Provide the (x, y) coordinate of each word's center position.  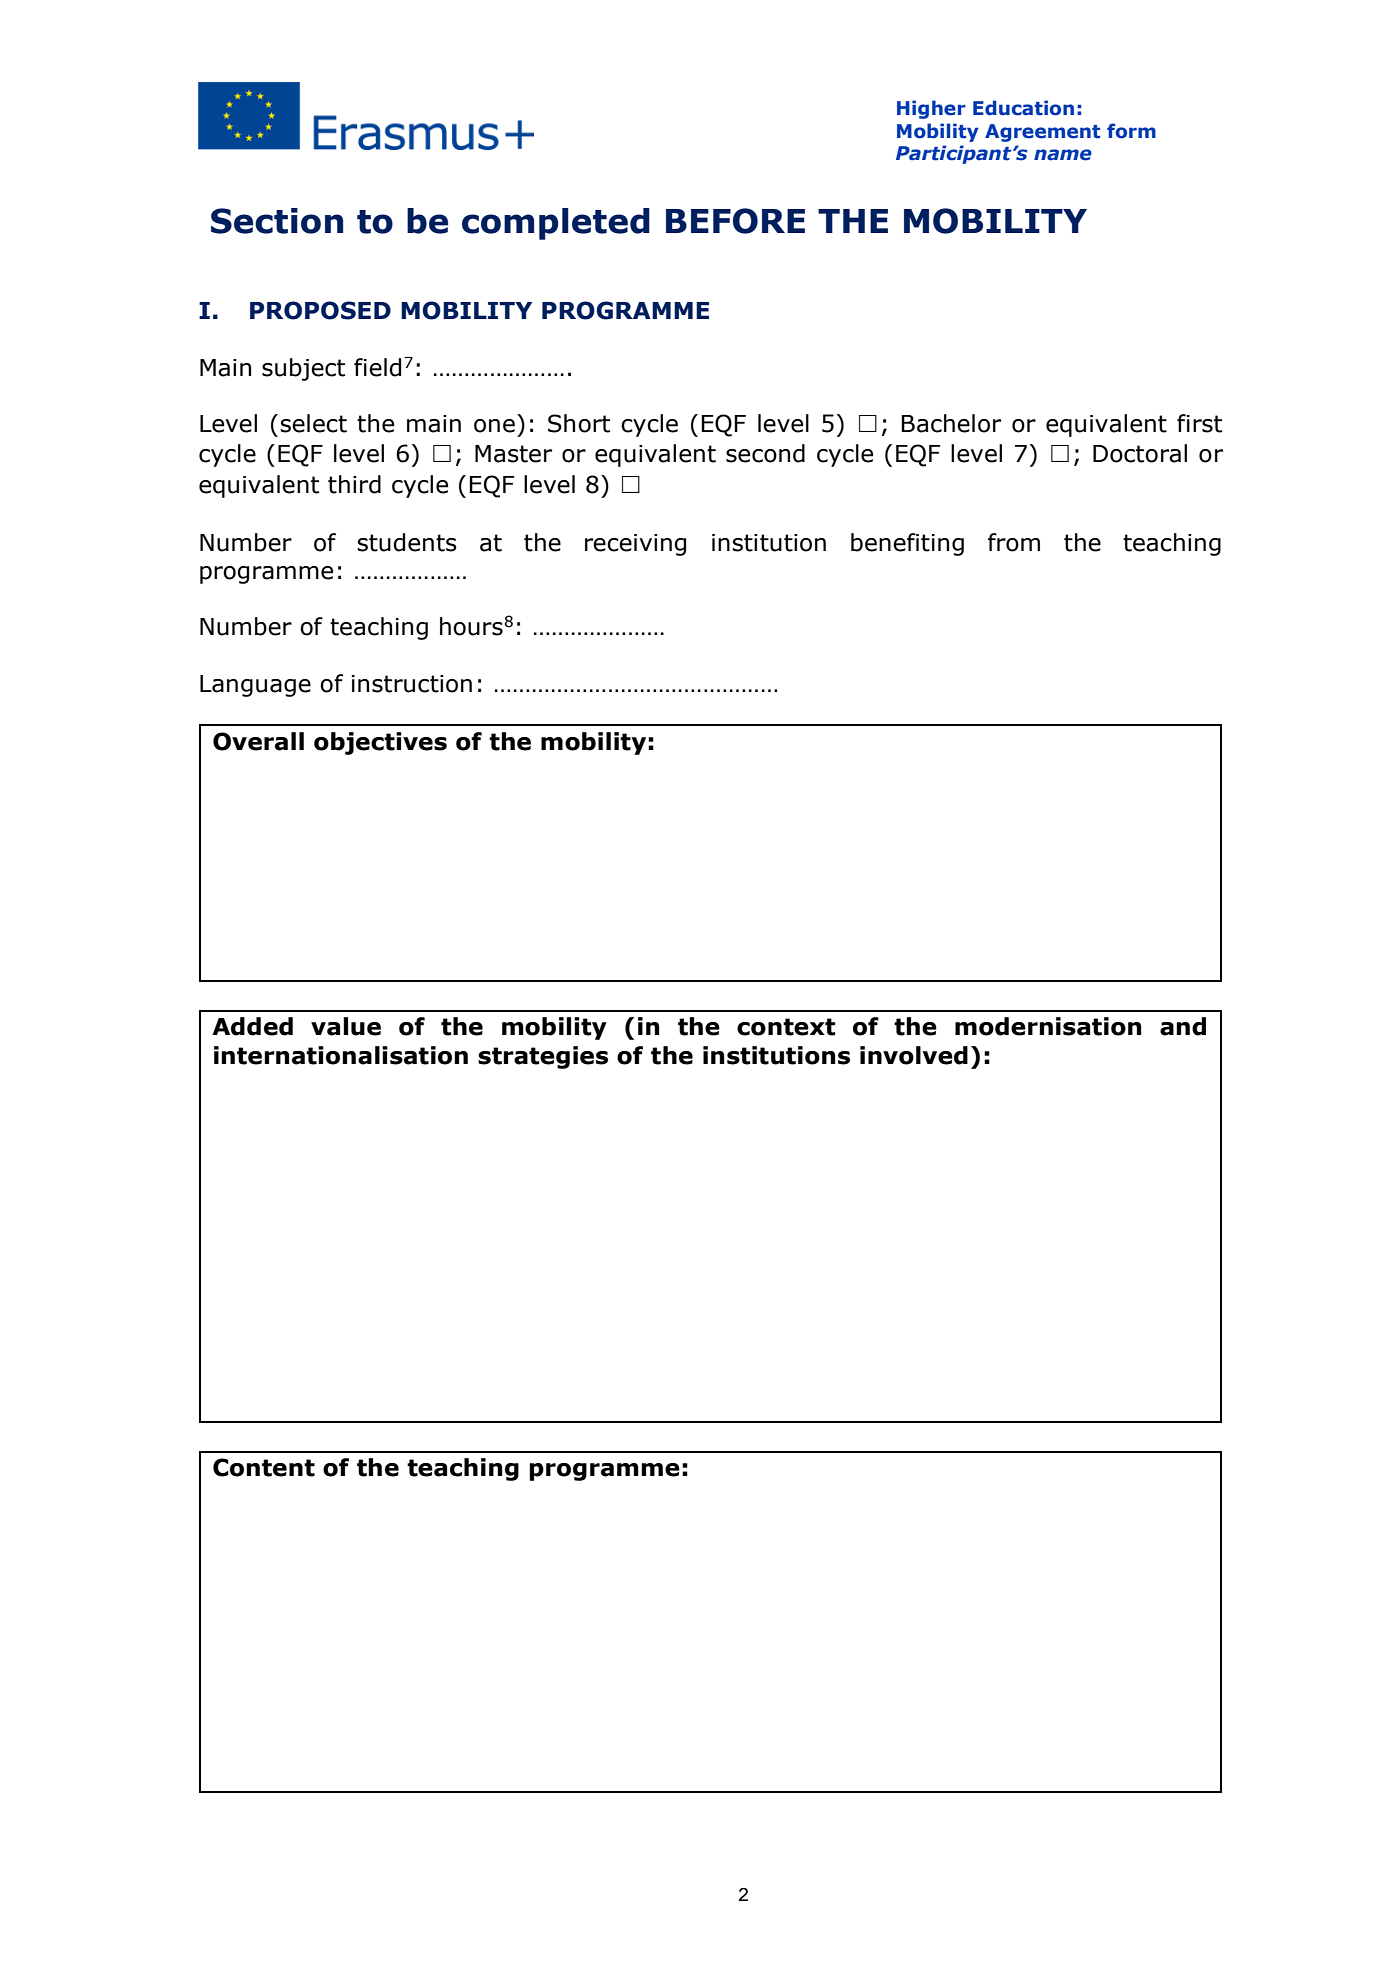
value (346, 1026)
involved (914, 1055)
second (765, 453)
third (354, 484)
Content (264, 1467)
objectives (380, 743)
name (1063, 155)
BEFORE (735, 221)
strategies (543, 1057)
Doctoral (1140, 453)
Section (277, 221)
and (1183, 1026)
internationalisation (341, 1055)
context (786, 1027)
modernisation (1048, 1026)
